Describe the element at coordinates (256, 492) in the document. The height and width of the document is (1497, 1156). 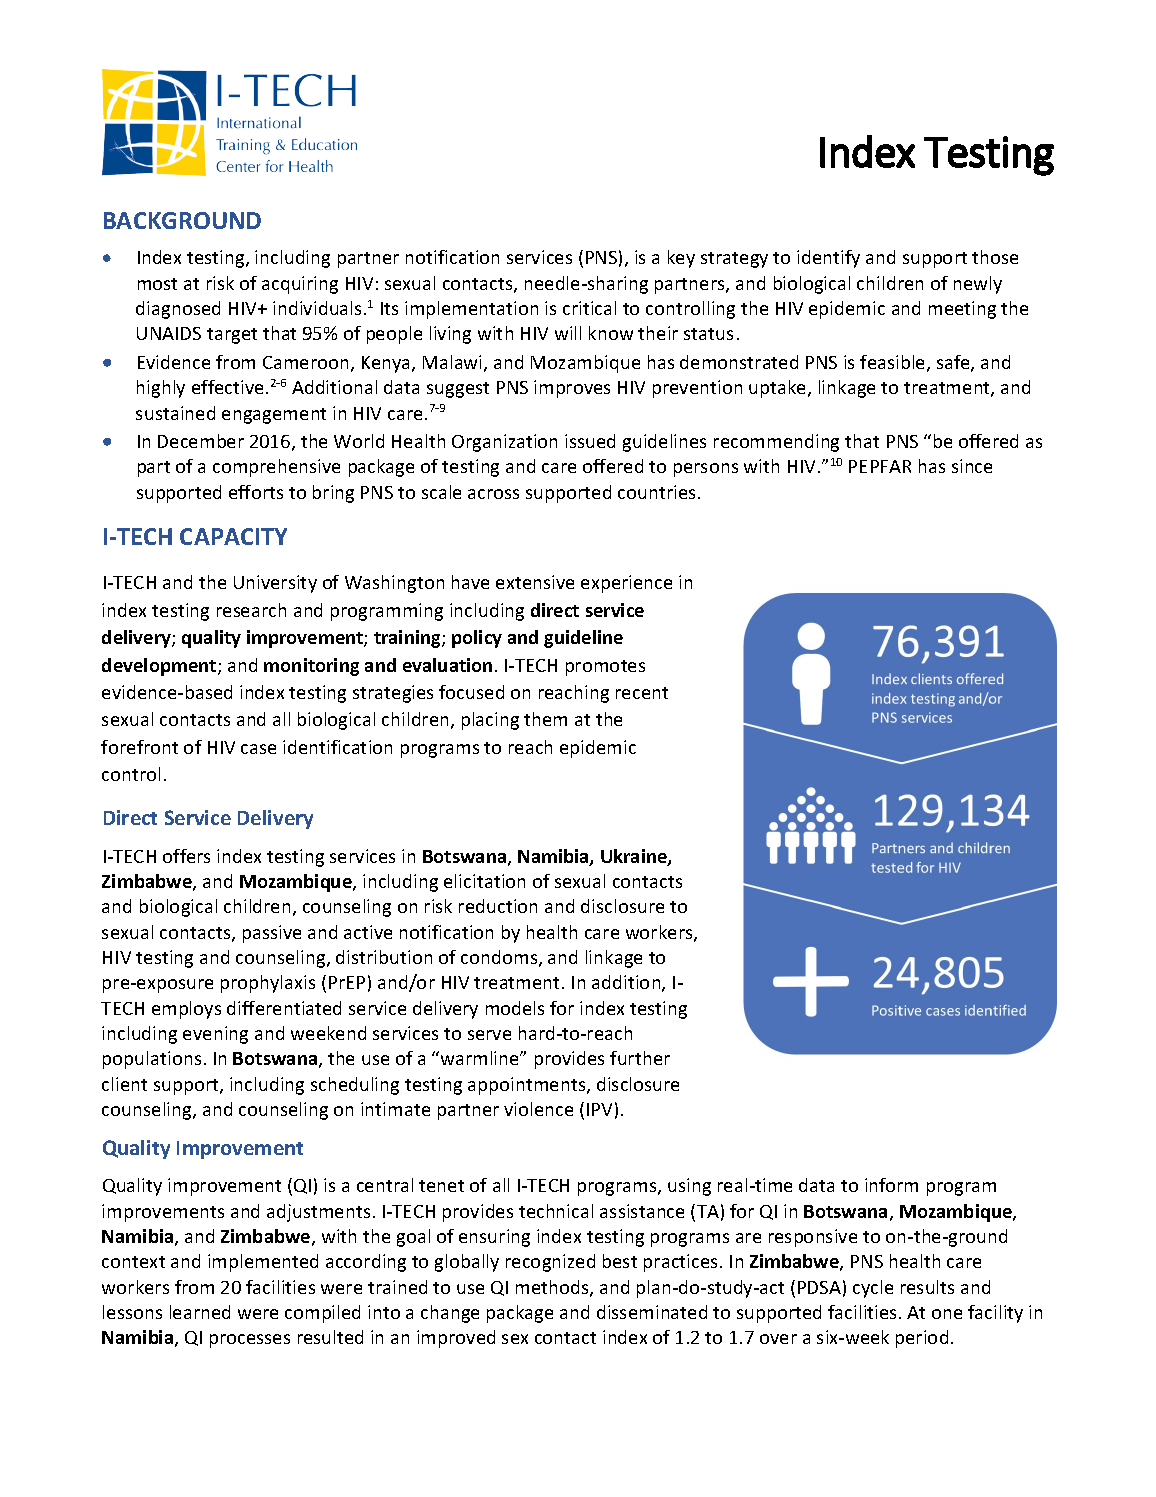
I see `efforts` at that location.
